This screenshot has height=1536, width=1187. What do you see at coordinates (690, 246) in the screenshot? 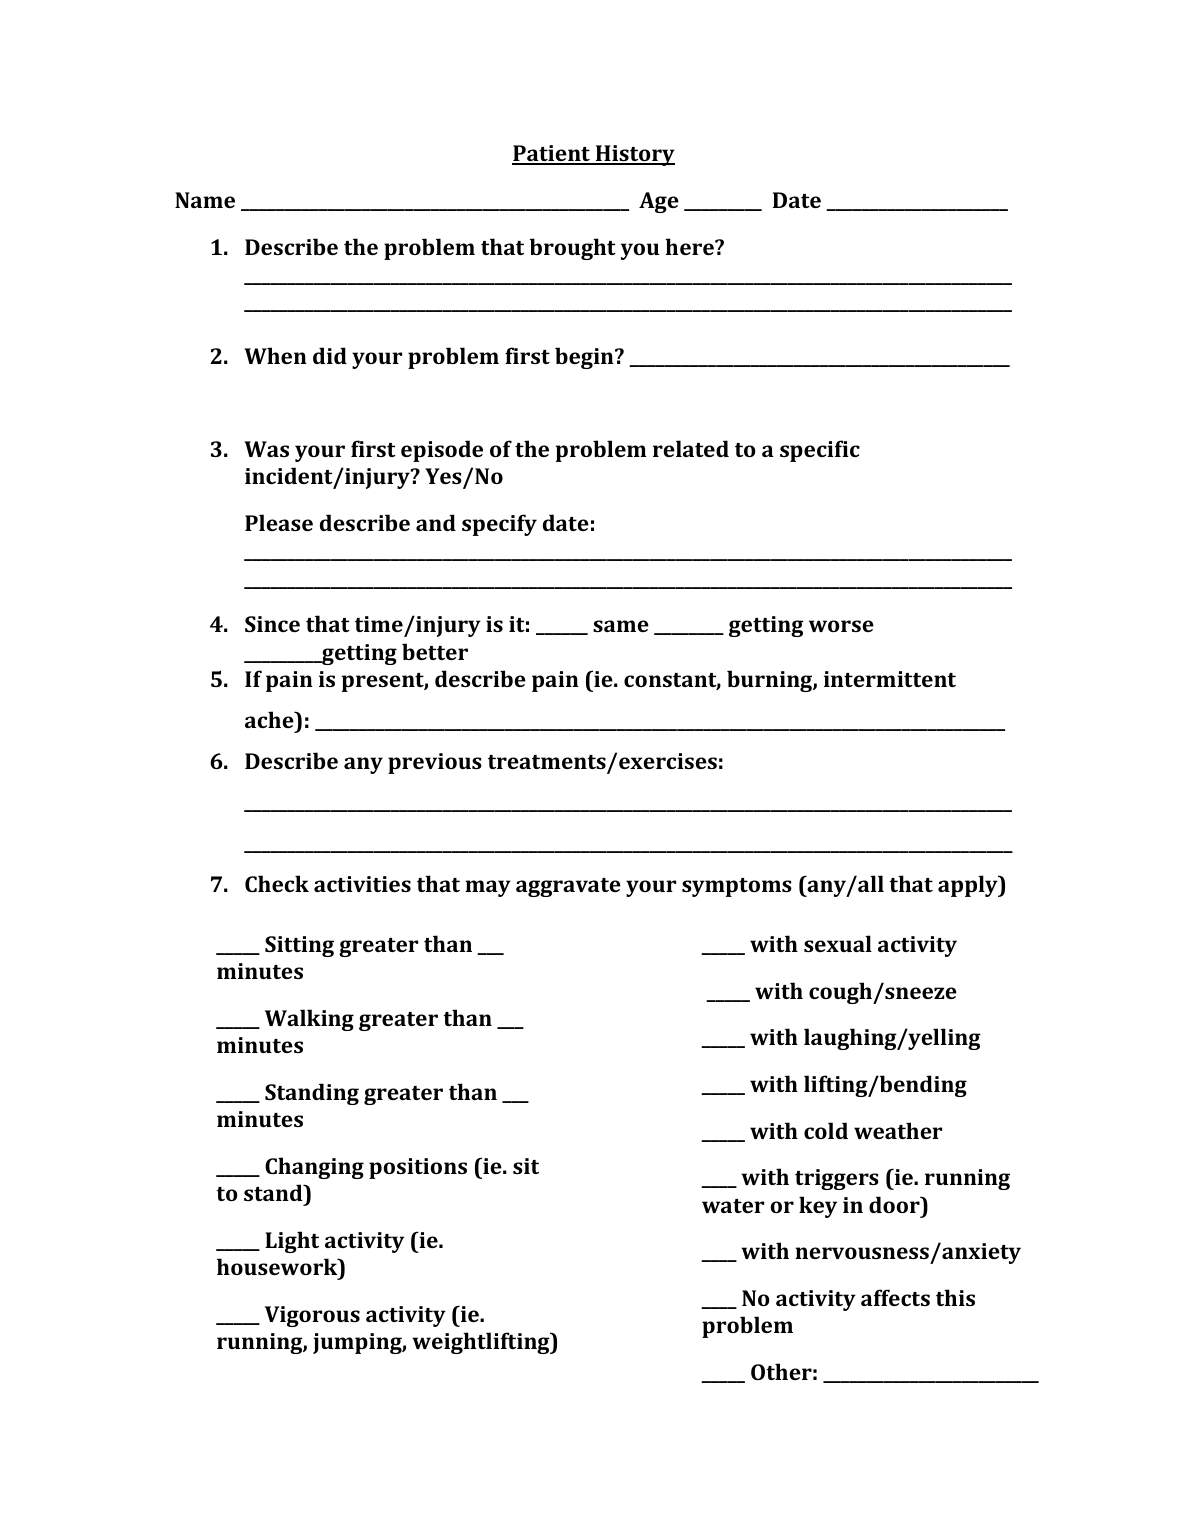
I see `here` at bounding box center [690, 246].
